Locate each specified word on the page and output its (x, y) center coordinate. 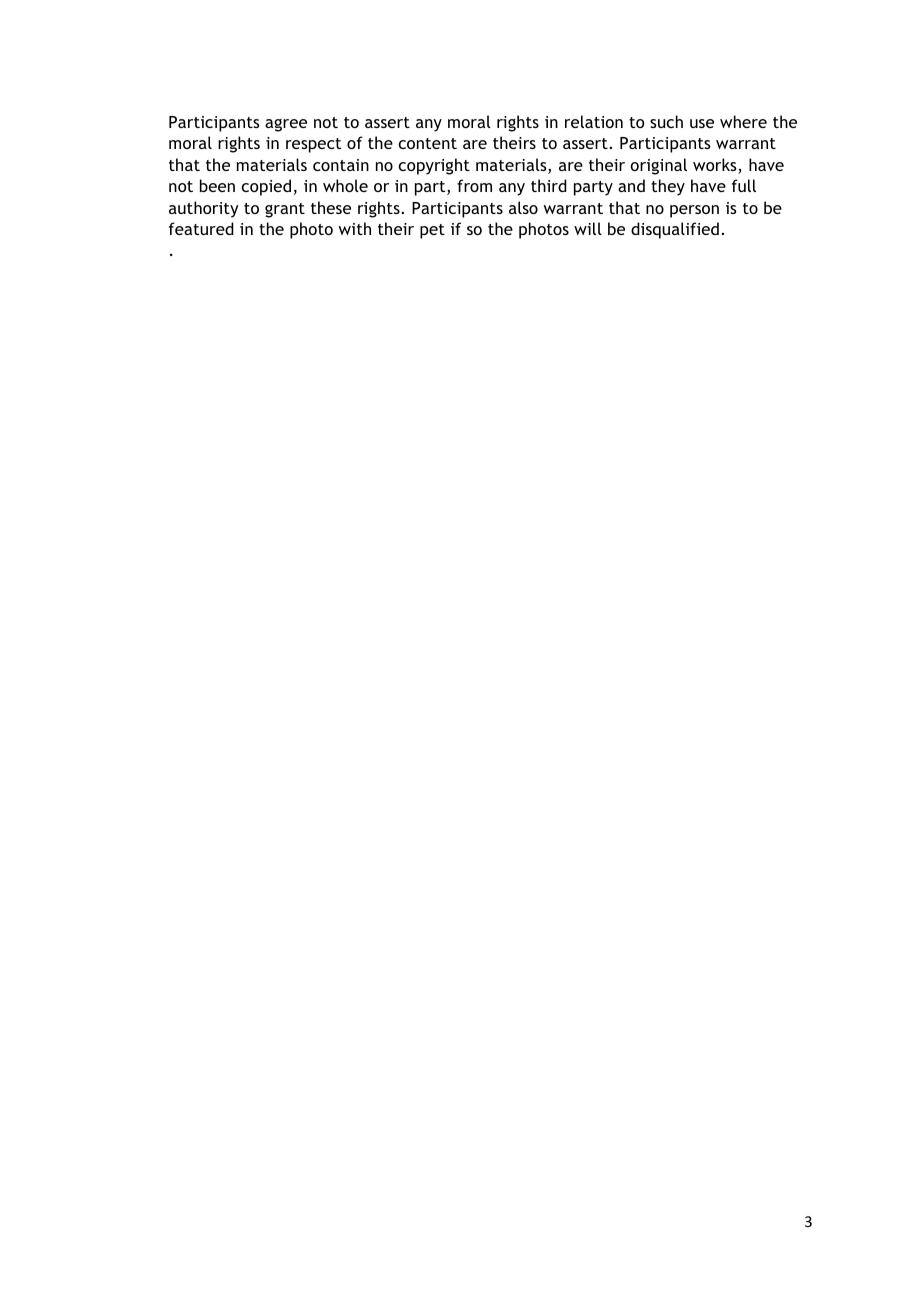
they (668, 187)
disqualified (675, 230)
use (702, 123)
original (659, 166)
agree (286, 125)
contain (341, 165)
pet (432, 231)
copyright (434, 166)
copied (266, 187)
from (474, 185)
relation (594, 121)
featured (201, 228)
